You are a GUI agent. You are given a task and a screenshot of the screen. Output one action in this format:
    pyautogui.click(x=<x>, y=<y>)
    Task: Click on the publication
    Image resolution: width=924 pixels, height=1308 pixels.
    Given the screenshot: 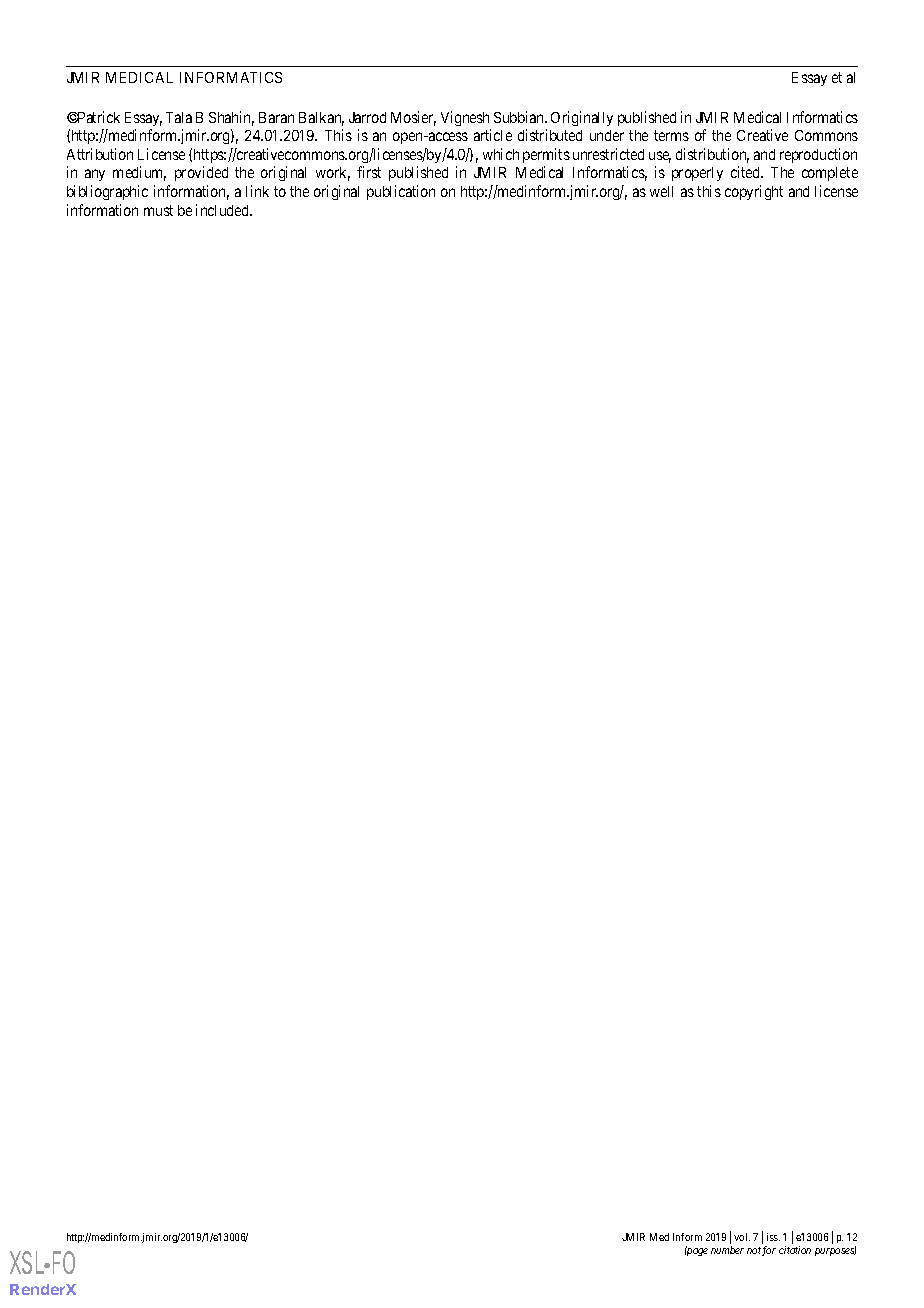 What is the action you would take?
    pyautogui.click(x=401, y=192)
